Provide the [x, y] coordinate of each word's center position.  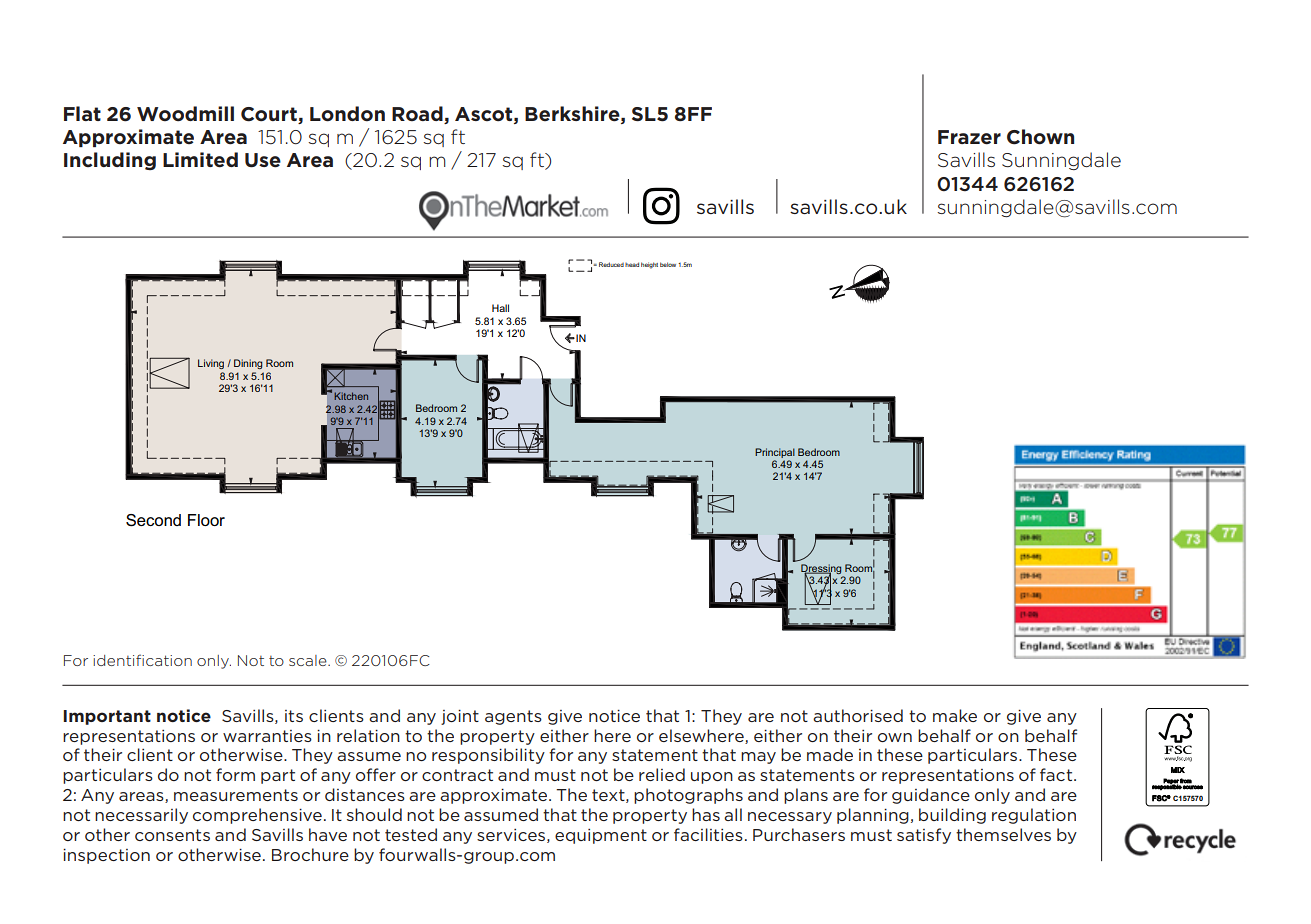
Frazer [969, 137]
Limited [200, 160]
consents [172, 835]
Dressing [822, 570]
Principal [775, 453]
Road [418, 115]
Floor [206, 520]
